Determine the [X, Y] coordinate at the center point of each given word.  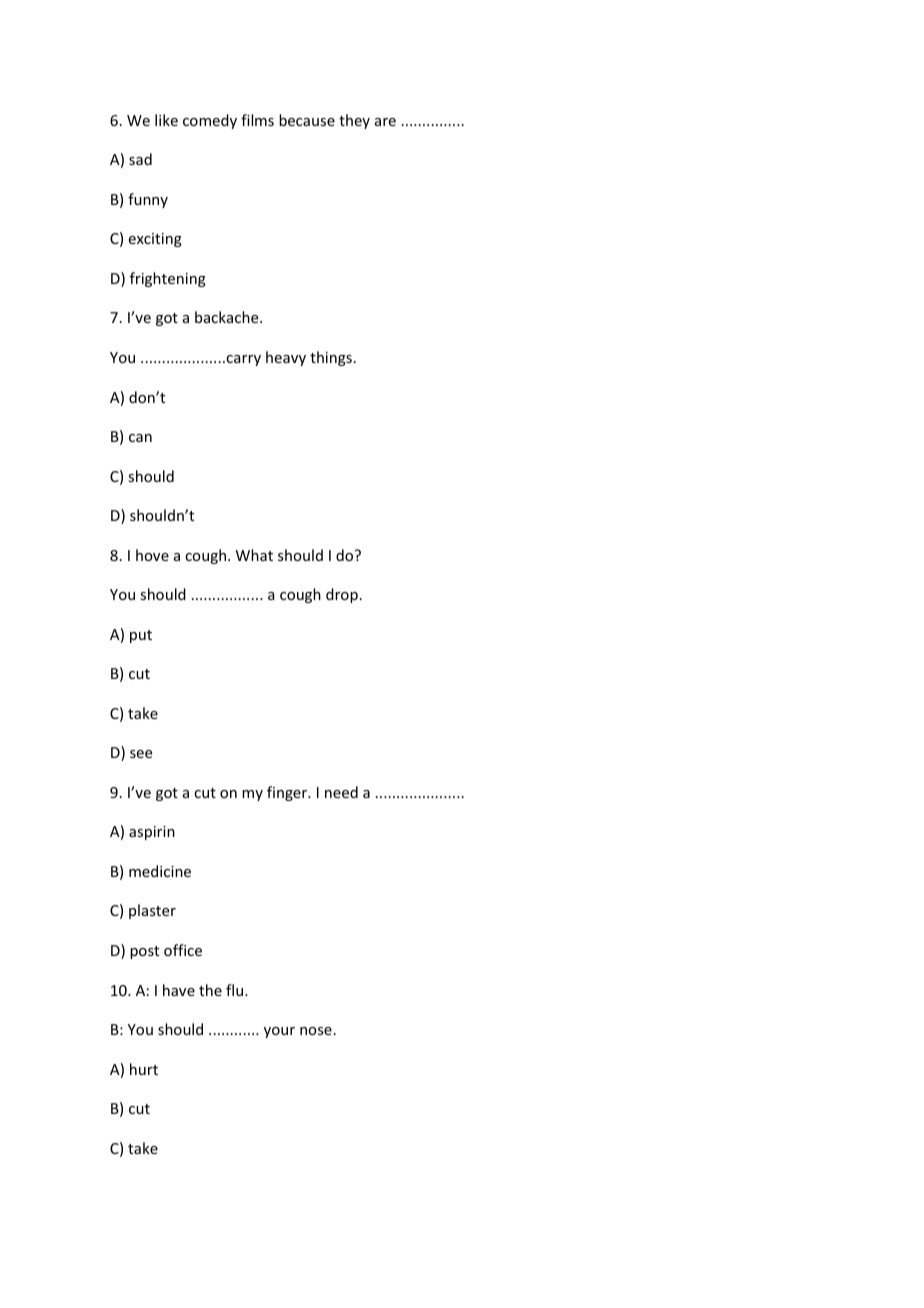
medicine [160, 871]
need [341, 792]
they [354, 121]
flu [236, 990]
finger [288, 793]
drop [342, 595]
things [331, 358]
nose [316, 1031]
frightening [168, 279]
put [141, 636]
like [166, 120]
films [257, 120]
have [179, 990]
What [254, 555]
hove [152, 555]
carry [242, 360]
